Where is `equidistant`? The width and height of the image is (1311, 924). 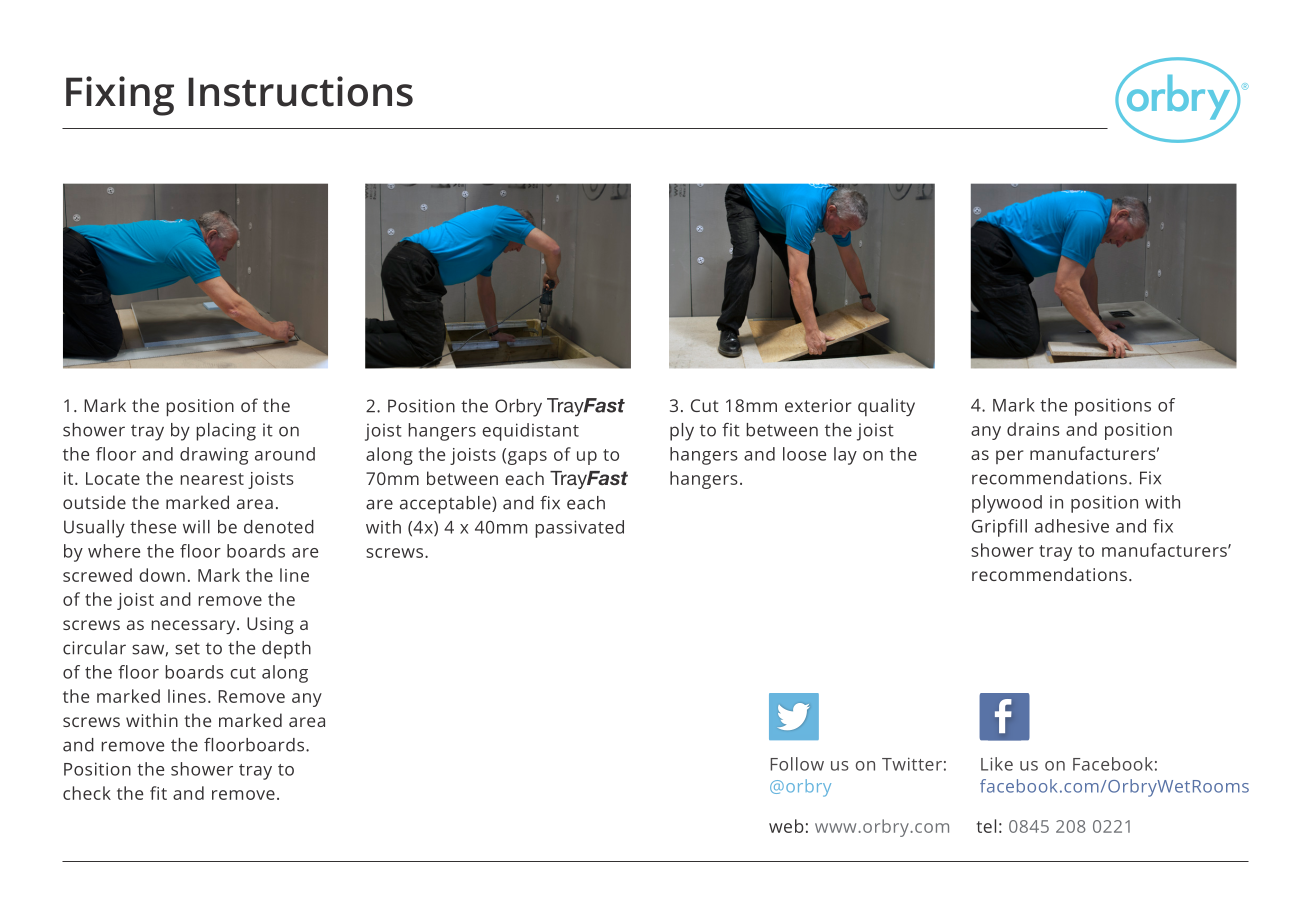 equidistant is located at coordinates (530, 432).
